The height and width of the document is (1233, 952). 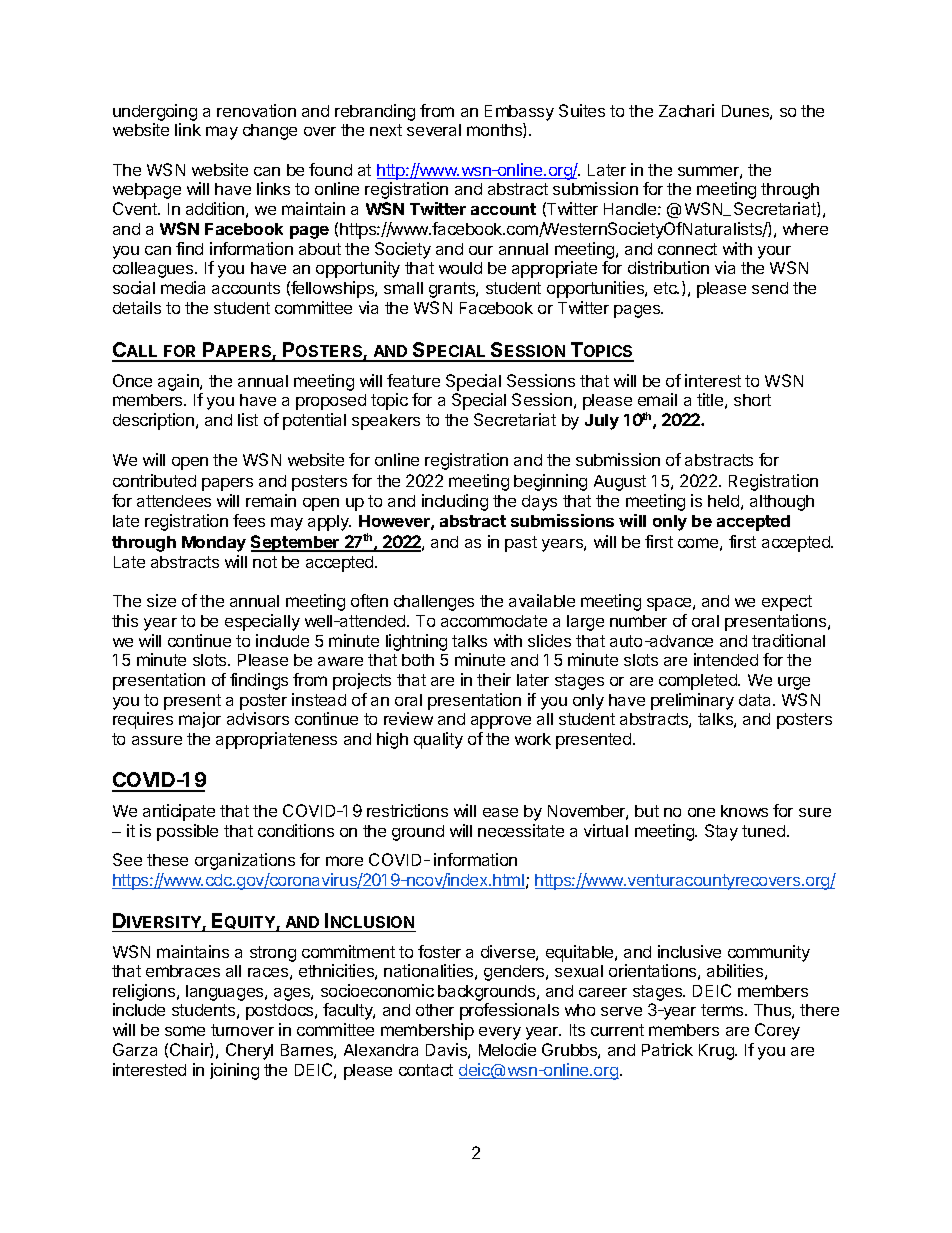 What do you see at coordinates (270, 132) in the document?
I see `change` at bounding box center [270, 132].
